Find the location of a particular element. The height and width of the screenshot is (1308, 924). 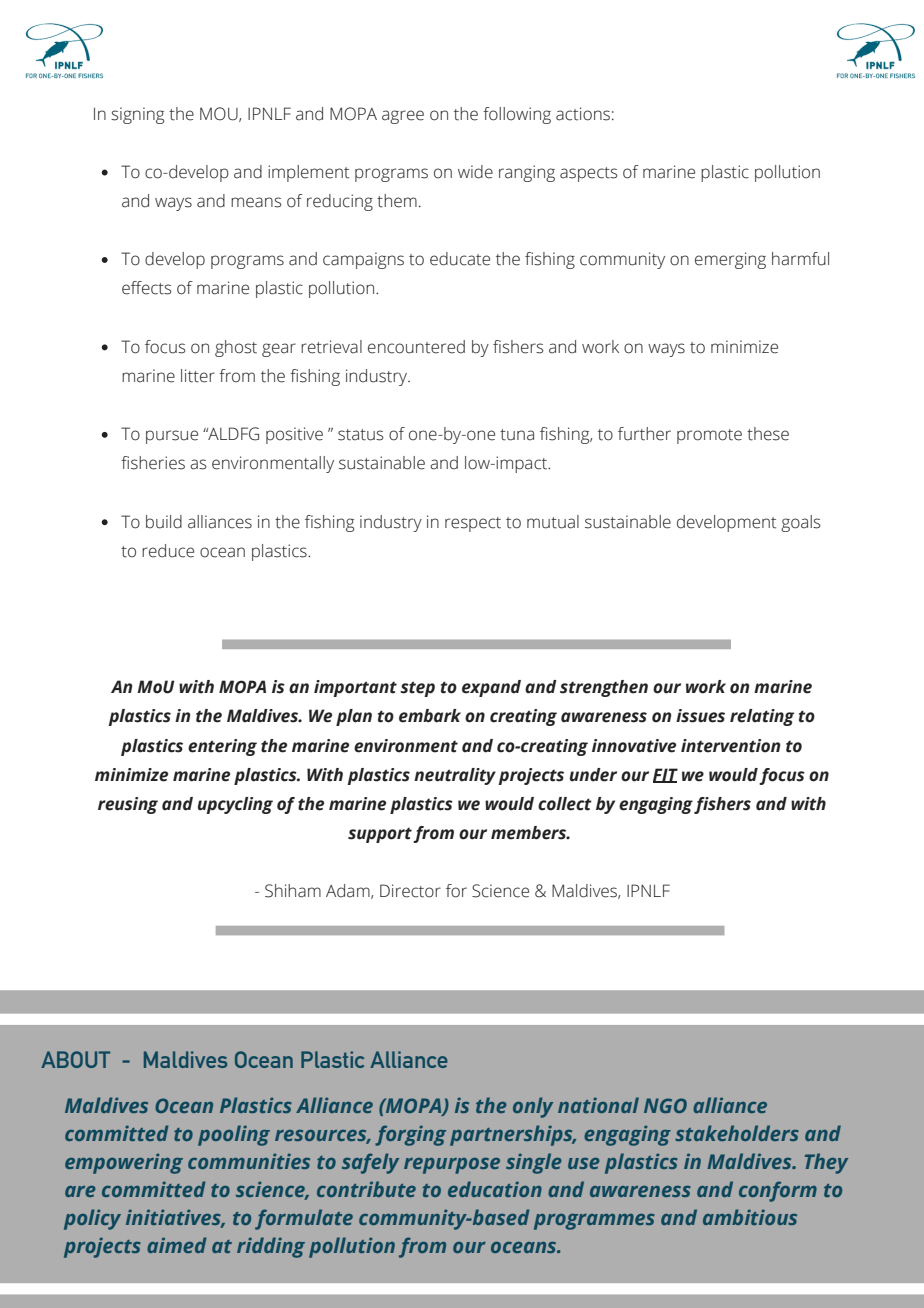

education is located at coordinates (495, 1189).
